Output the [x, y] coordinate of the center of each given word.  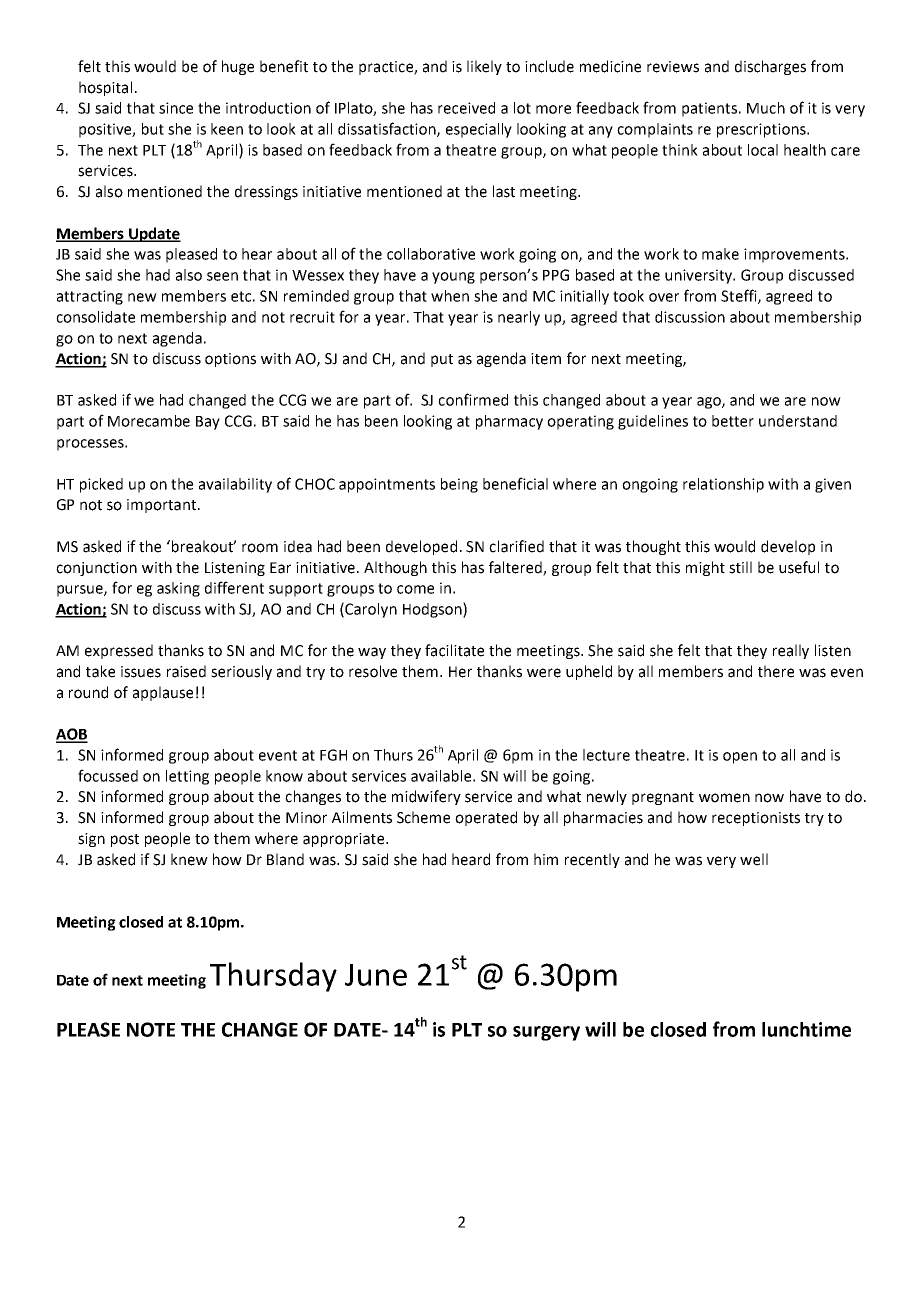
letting [187, 777]
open [740, 758]
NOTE [151, 1029]
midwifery [426, 797]
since [176, 108]
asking [178, 589]
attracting [90, 297]
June [376, 975]
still [740, 567]
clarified [516, 546]
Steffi [740, 296]
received [466, 108]
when [450, 296]
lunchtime [806, 1029]
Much [766, 108]
